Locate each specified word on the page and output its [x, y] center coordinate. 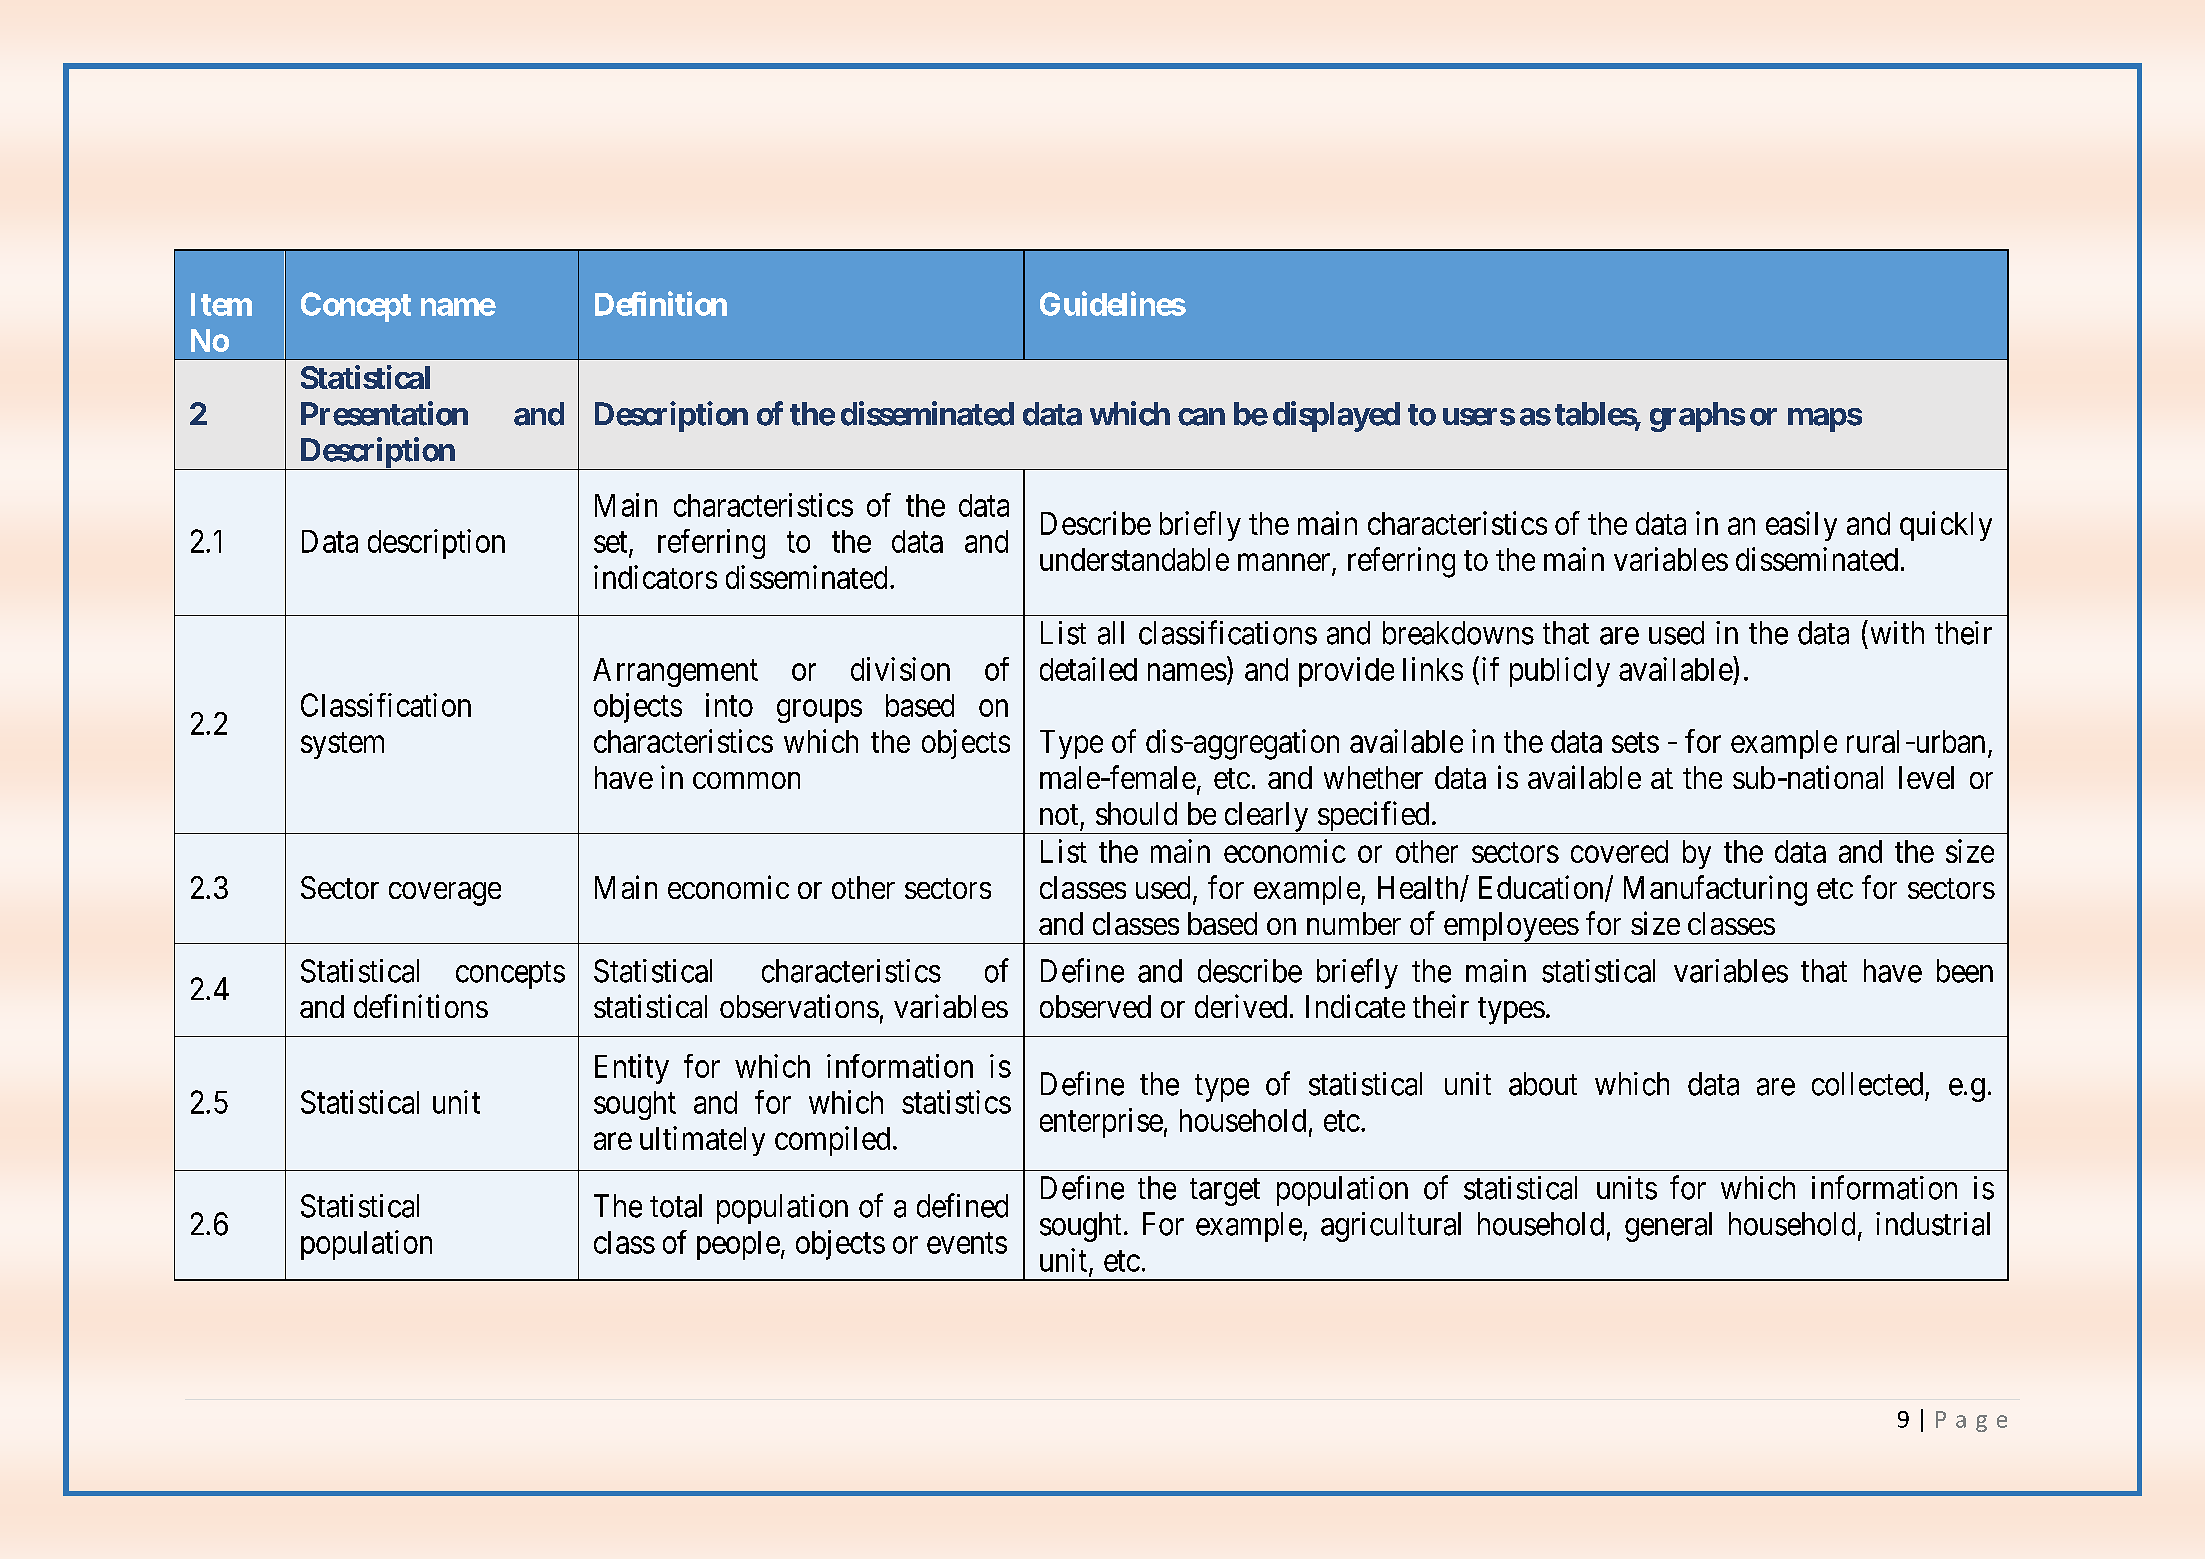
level [1926, 777]
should [1136, 813]
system [342, 745]
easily [1801, 526]
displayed [1336, 416]
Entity [632, 1069]
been [1965, 971]
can [1201, 417]
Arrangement [675, 672]
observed [1095, 1006]
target [1225, 1192]
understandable [1134, 559]
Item [221, 304]
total [676, 1206]
